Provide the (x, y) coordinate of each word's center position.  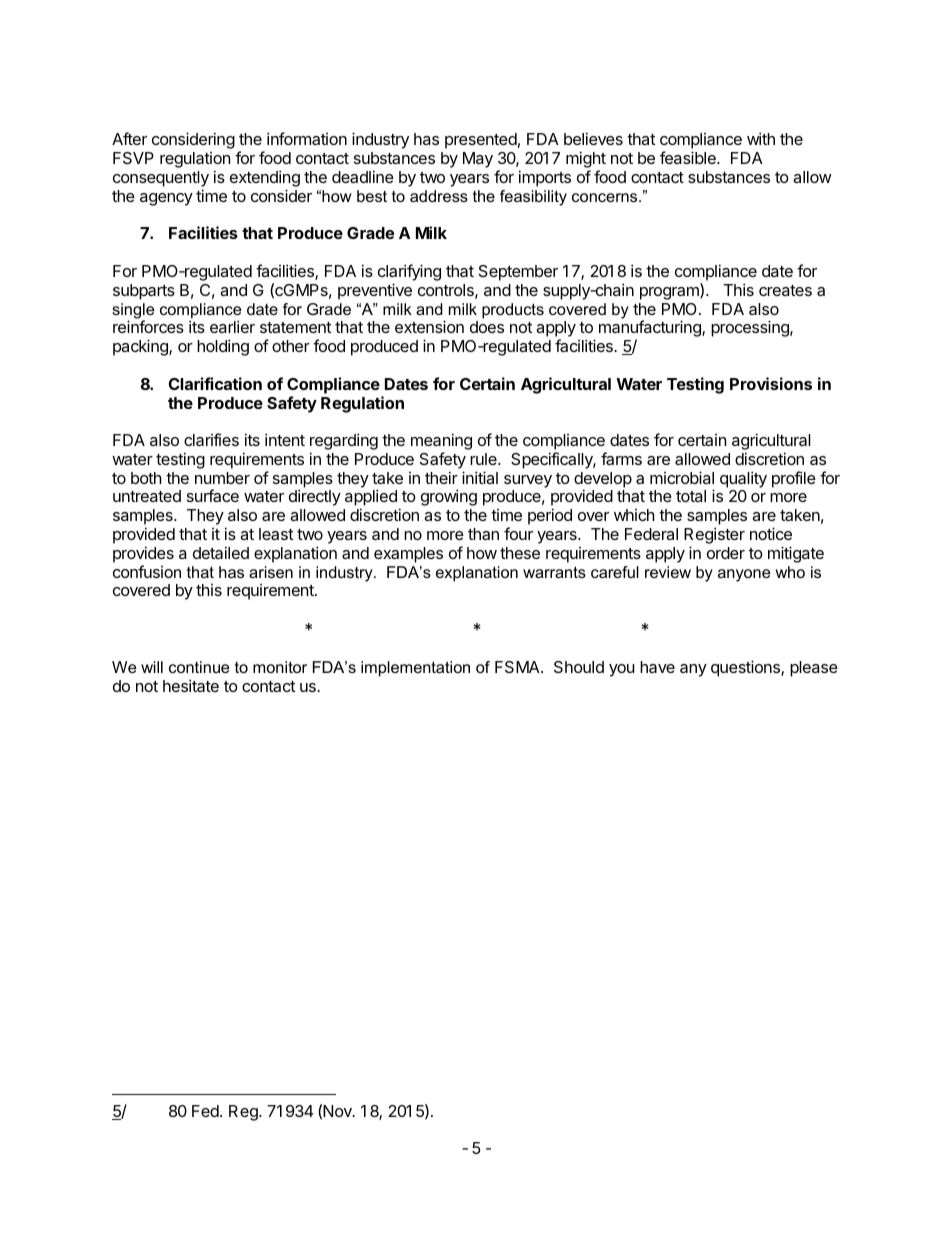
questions (746, 668)
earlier (232, 326)
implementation (415, 669)
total (691, 496)
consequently (161, 179)
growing (449, 497)
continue (199, 667)
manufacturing (651, 330)
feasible (689, 157)
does (487, 327)
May (478, 160)
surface (213, 495)
